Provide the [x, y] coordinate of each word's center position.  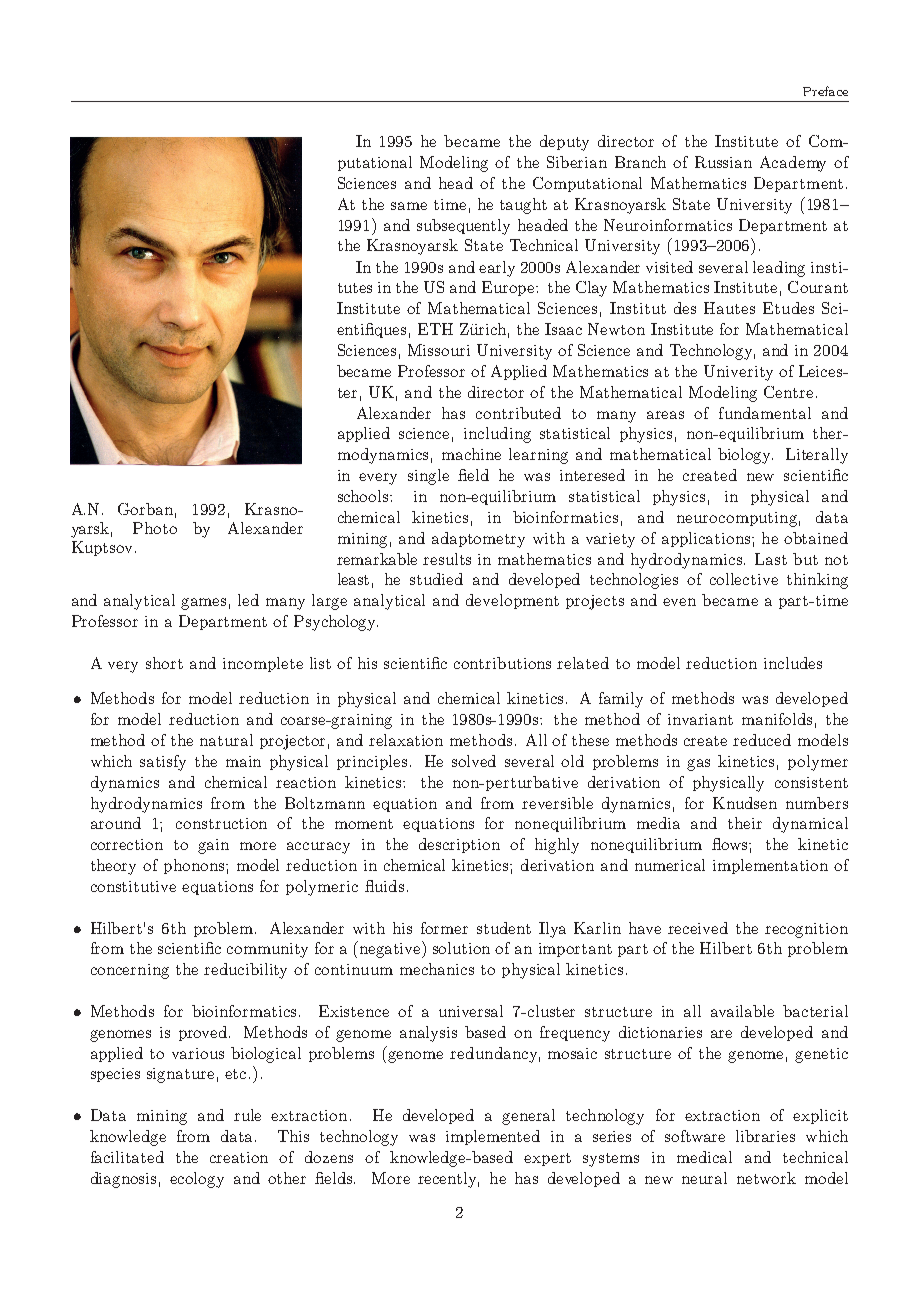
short [164, 663]
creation [239, 1157]
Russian [723, 162]
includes [793, 663]
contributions [502, 663]
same [409, 206]
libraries [765, 1136]
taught [523, 206]
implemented [493, 1137]
